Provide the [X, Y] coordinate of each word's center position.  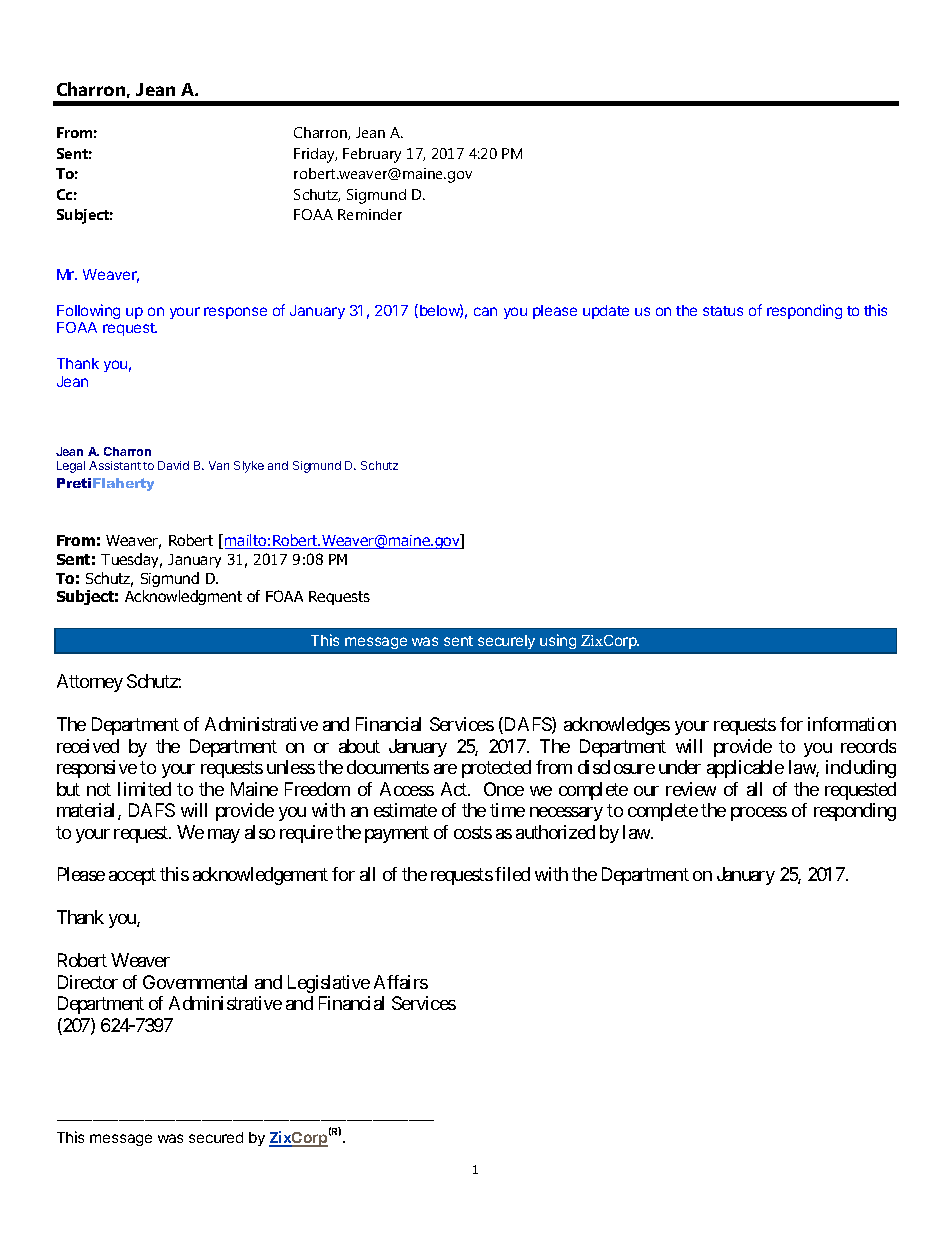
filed [512, 874]
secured [216, 1137]
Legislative [329, 984]
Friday [315, 155]
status [723, 311]
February [372, 155]
